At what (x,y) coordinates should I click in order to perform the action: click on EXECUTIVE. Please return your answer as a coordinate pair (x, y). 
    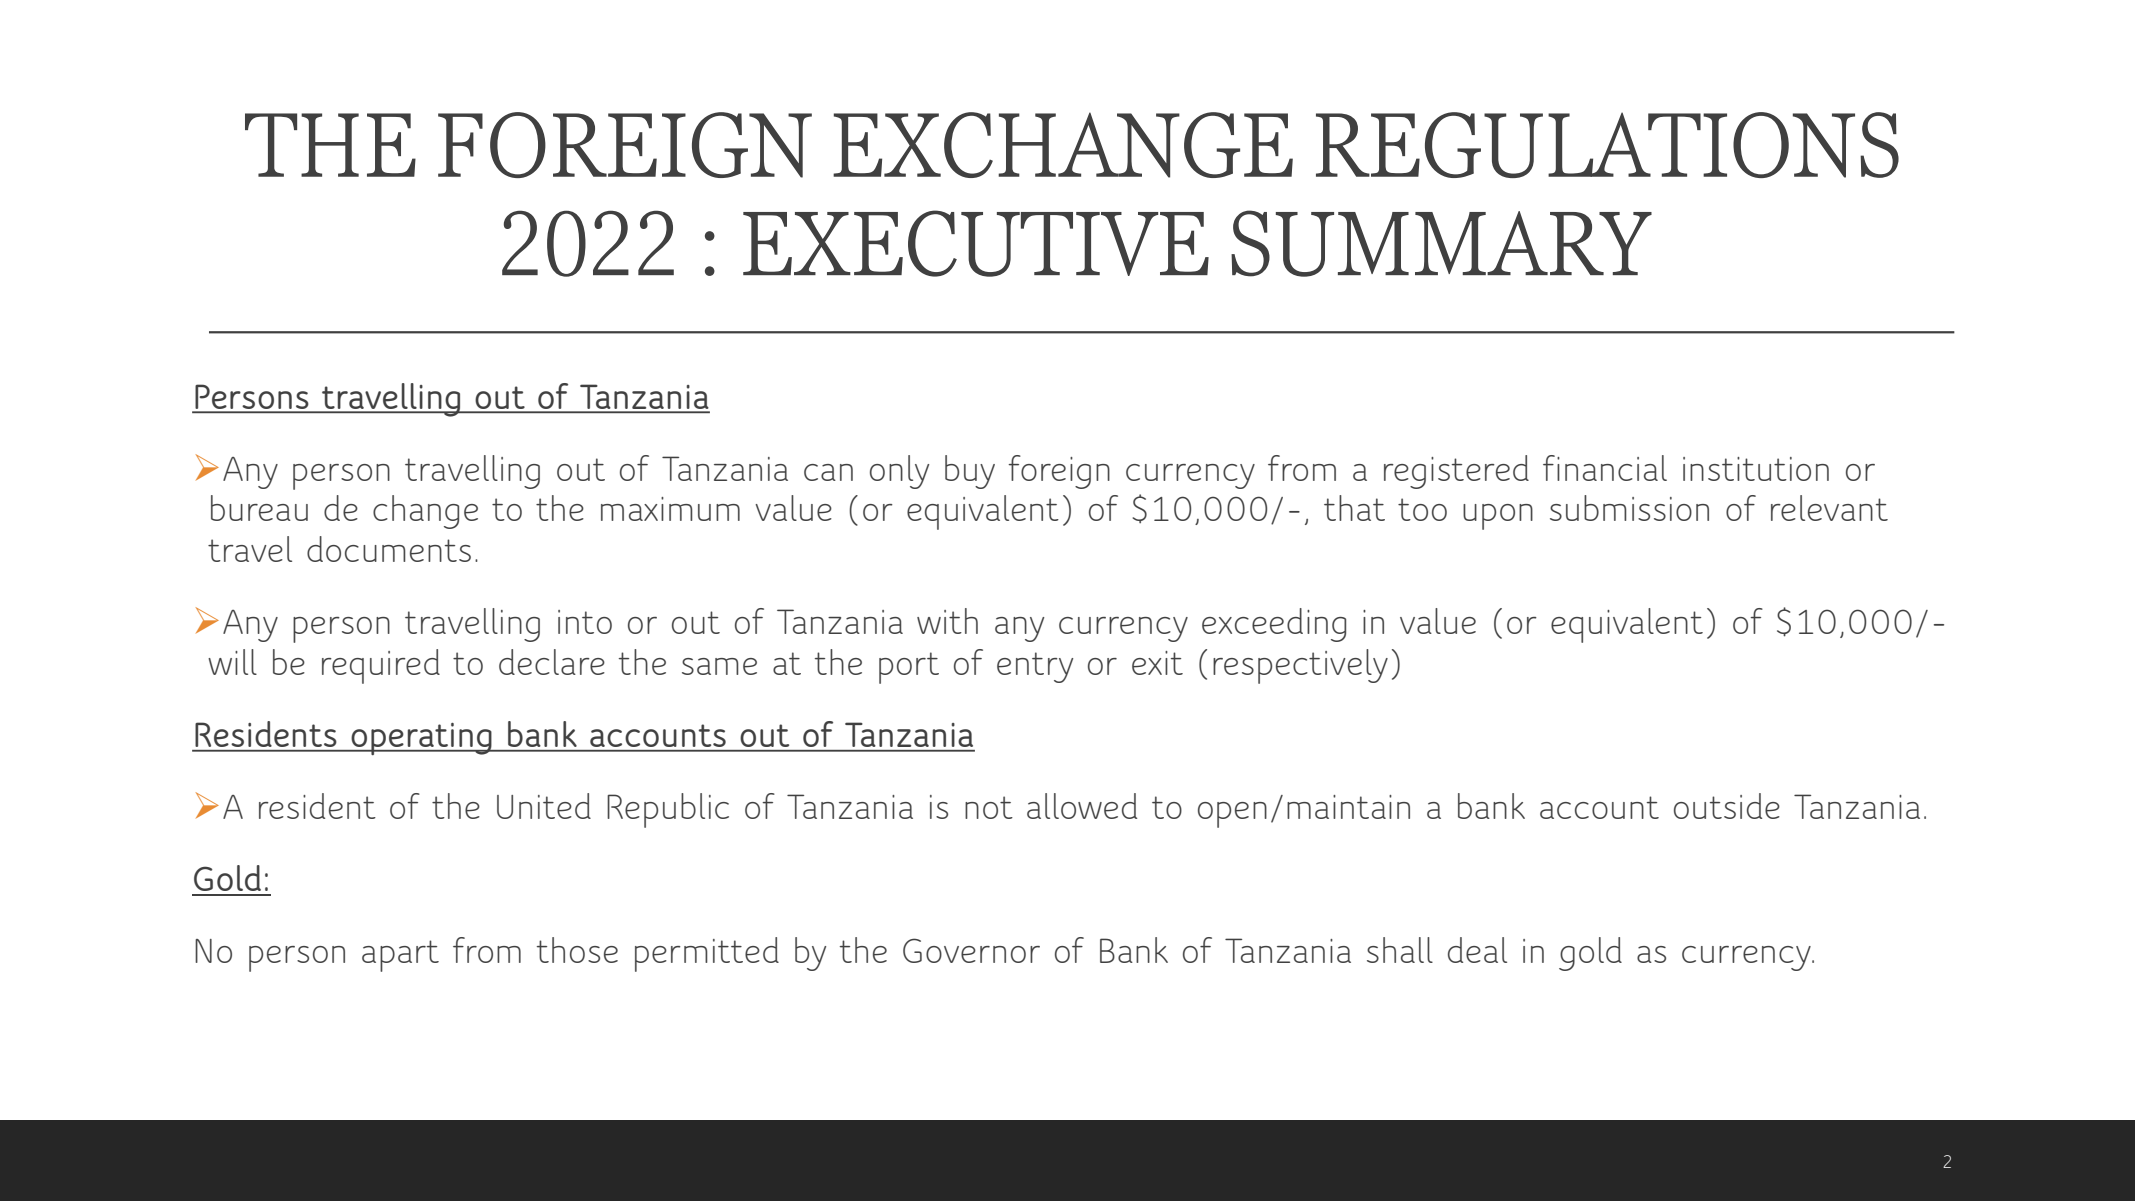
    Looking at the image, I should click on (976, 243).
